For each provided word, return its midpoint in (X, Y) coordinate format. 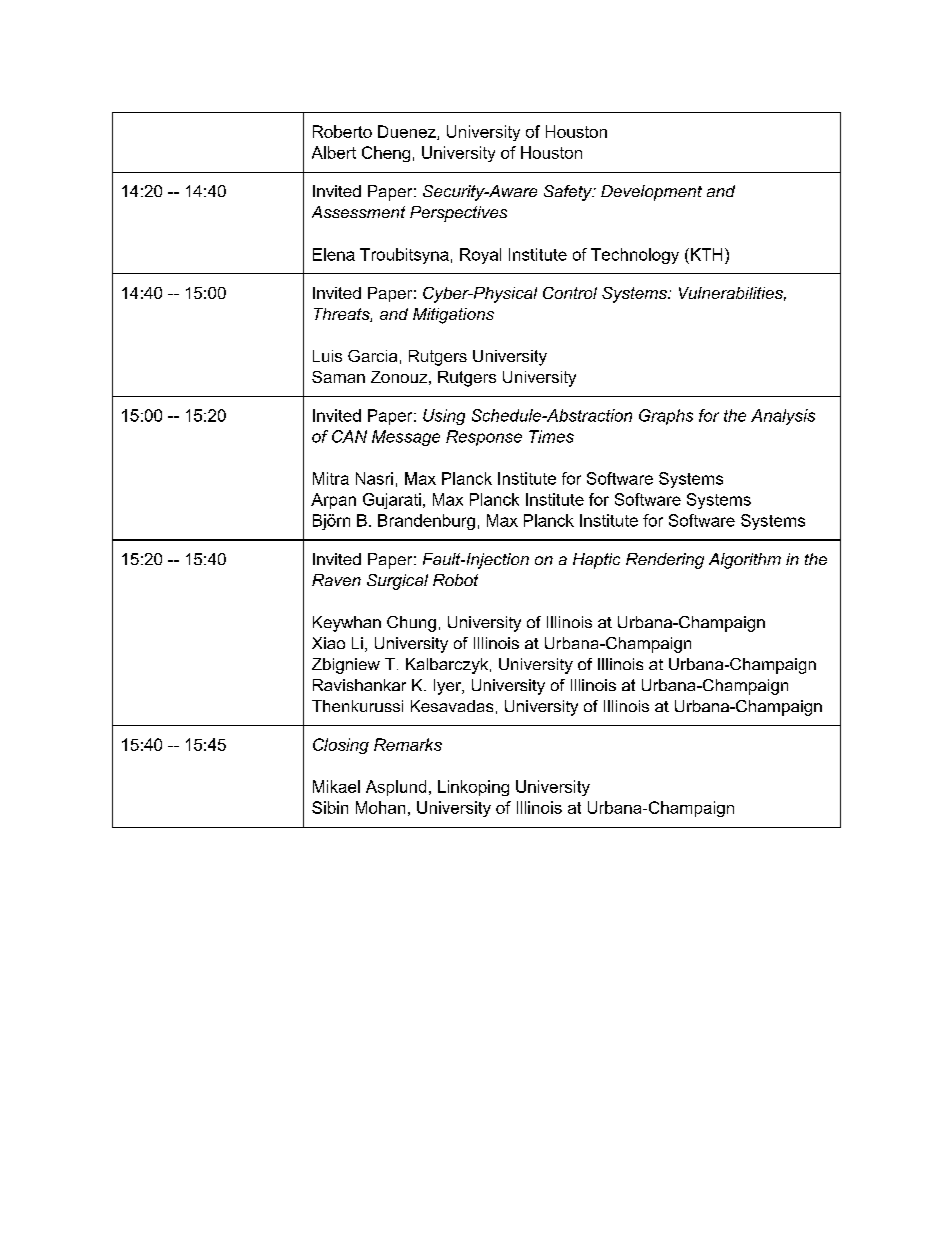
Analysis (783, 417)
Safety (569, 193)
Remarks (408, 744)
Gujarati (392, 501)
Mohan (380, 807)
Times (551, 436)
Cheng (386, 154)
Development (651, 193)
